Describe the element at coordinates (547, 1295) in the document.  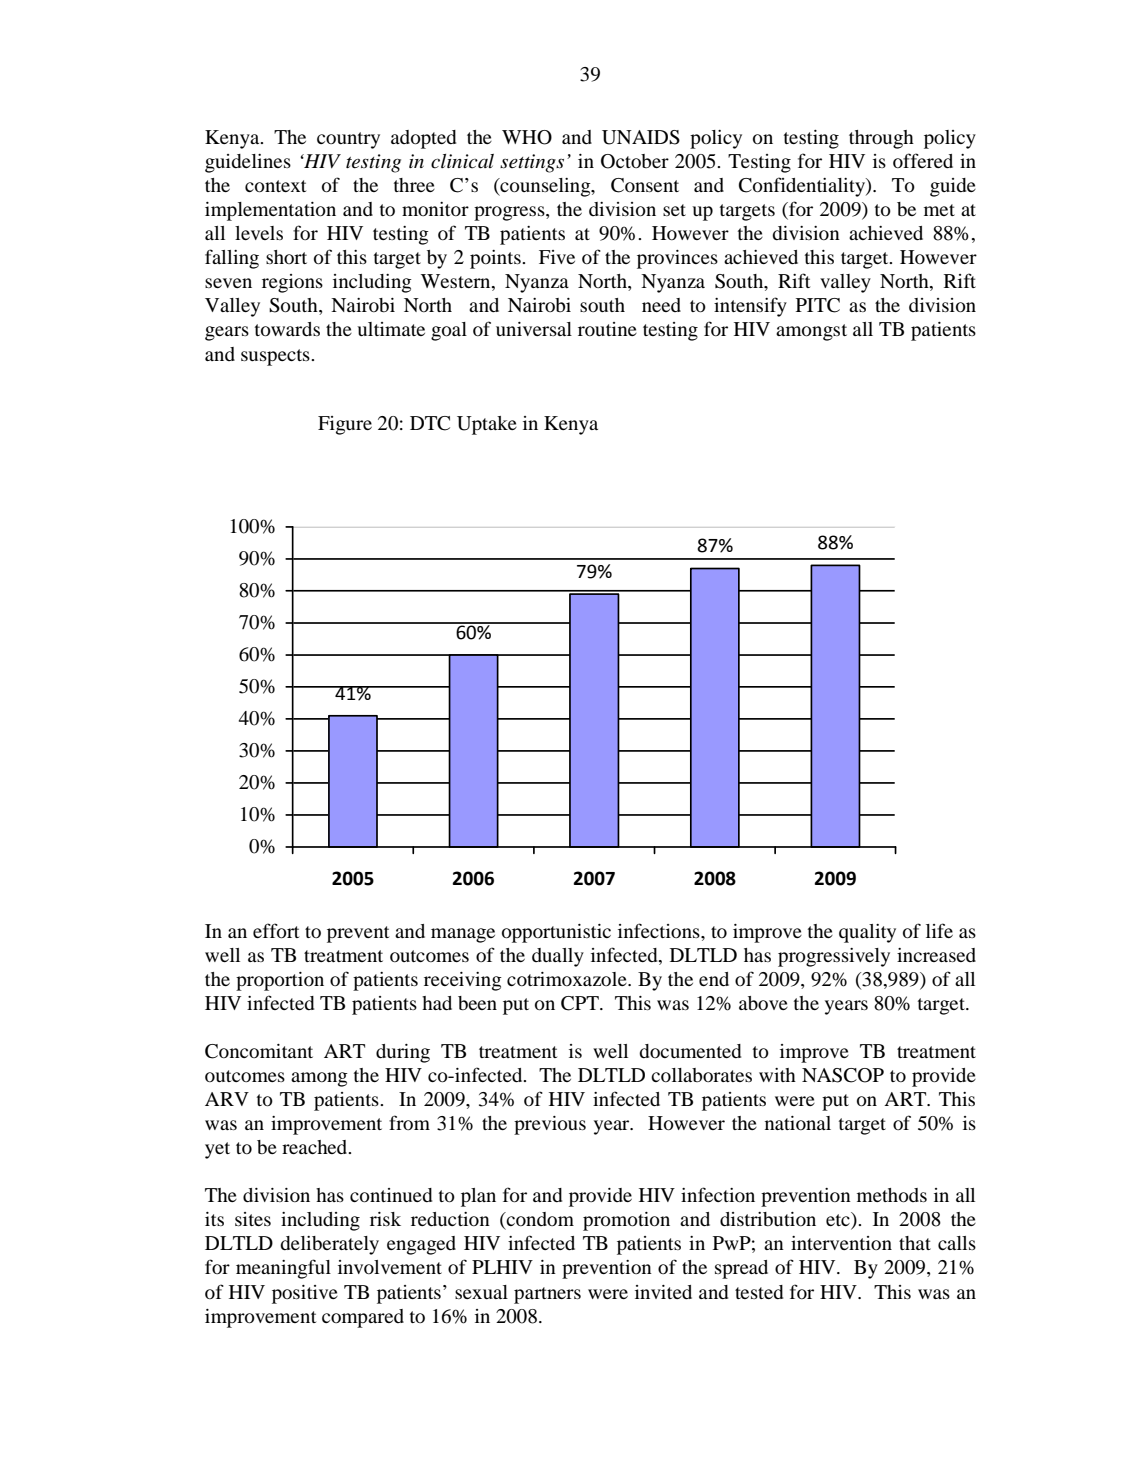
I see `partners` at that location.
